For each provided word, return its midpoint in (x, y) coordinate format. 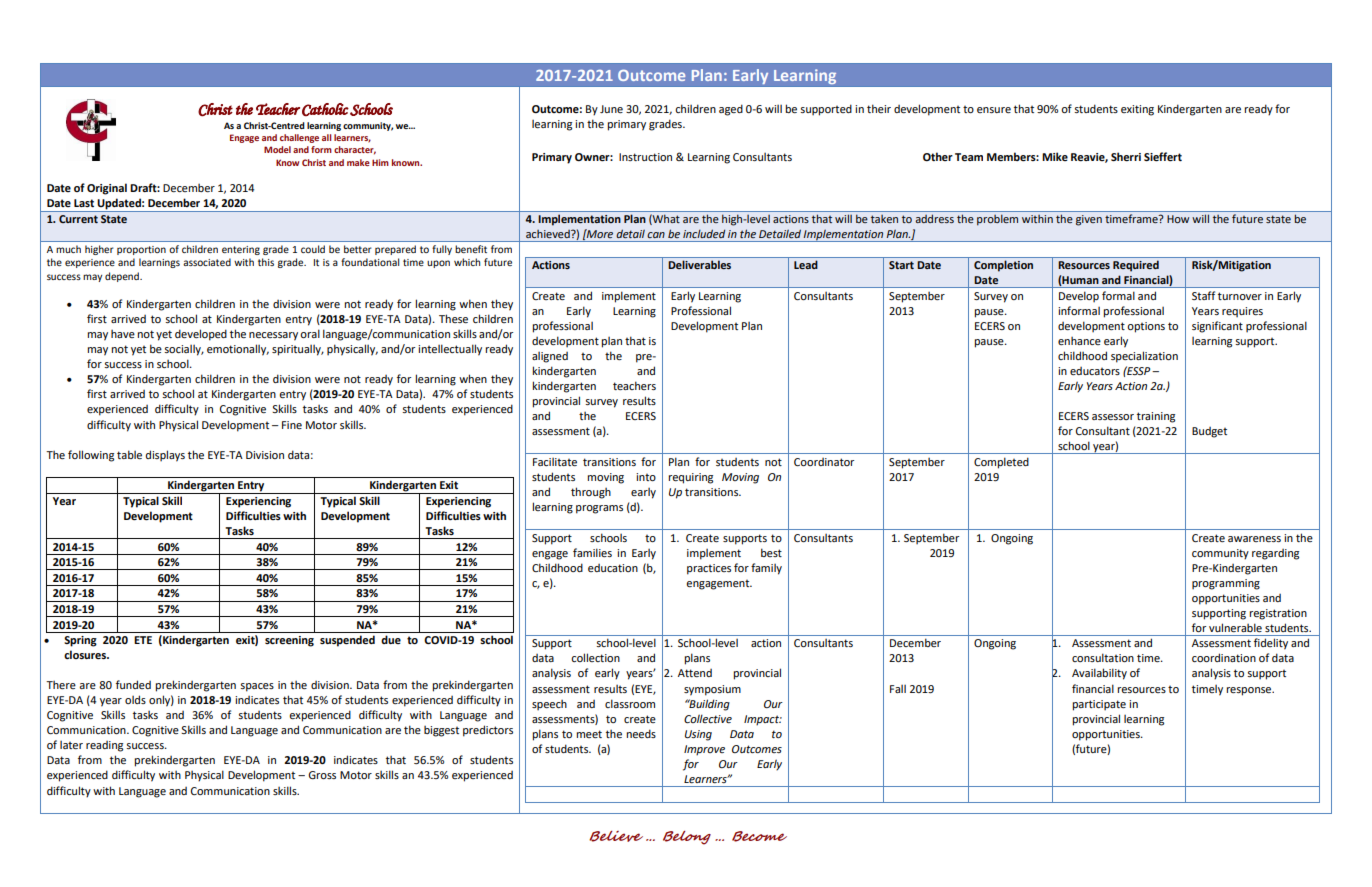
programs (599, 509)
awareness (1254, 539)
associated (207, 262)
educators (1095, 371)
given (1089, 220)
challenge (299, 138)
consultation (1103, 657)
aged (731, 110)
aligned (550, 357)
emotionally (238, 350)
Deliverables (699, 264)
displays (165, 456)
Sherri (1126, 156)
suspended (347, 641)
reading (104, 746)
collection (595, 657)
